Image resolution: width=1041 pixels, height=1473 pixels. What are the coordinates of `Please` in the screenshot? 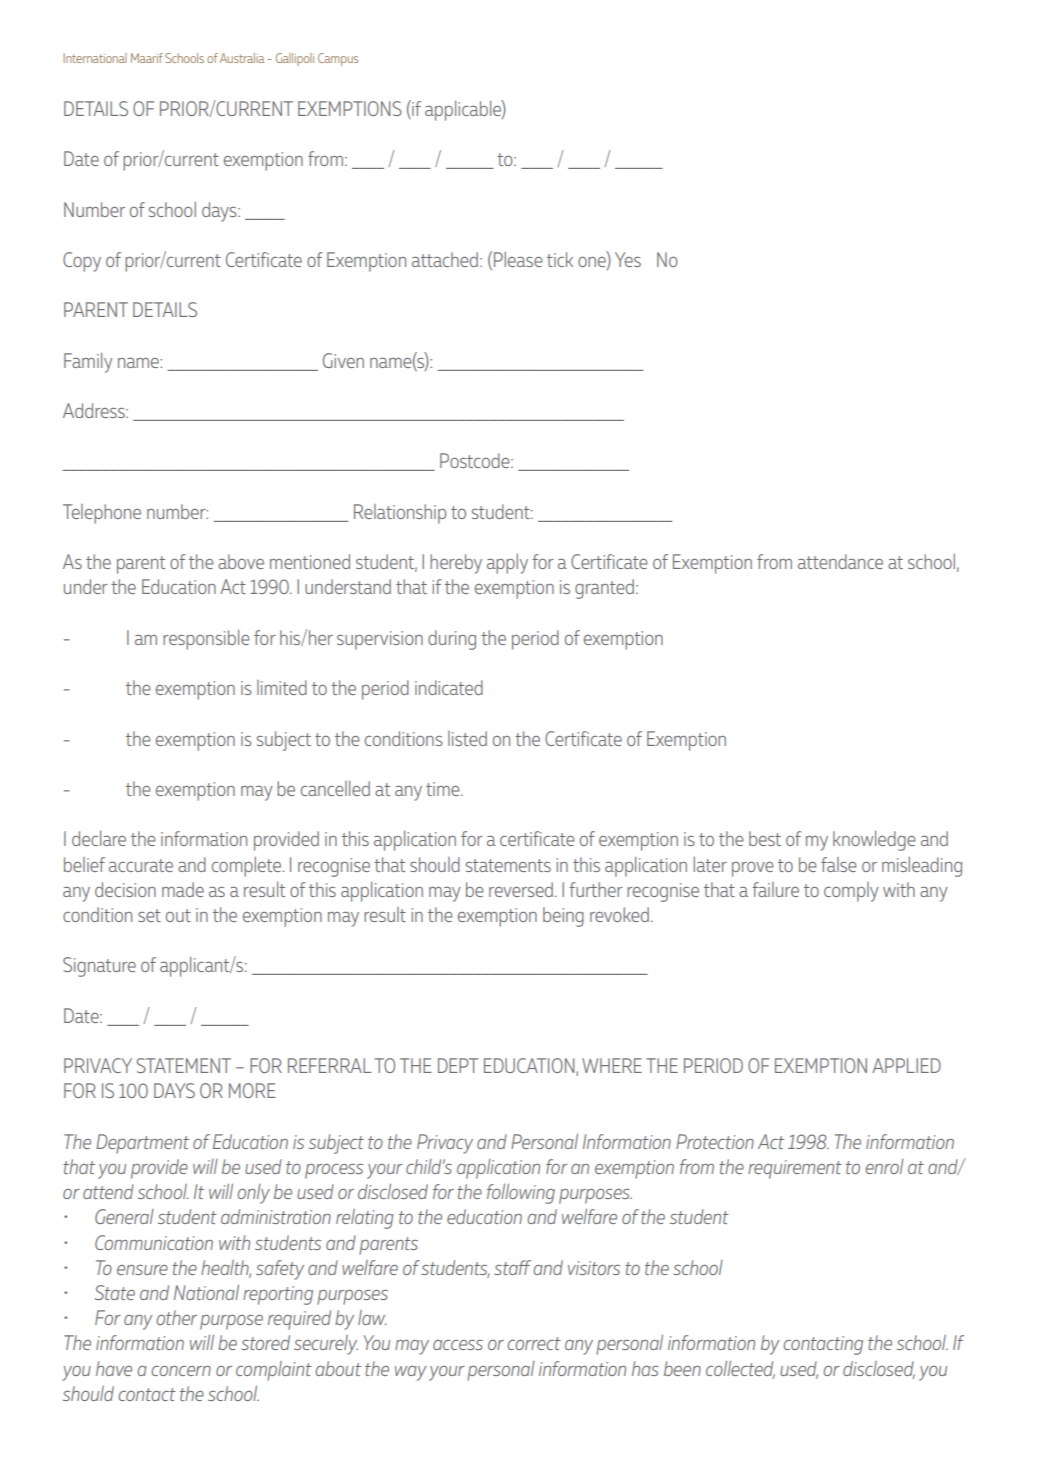 It's located at (518, 259).
